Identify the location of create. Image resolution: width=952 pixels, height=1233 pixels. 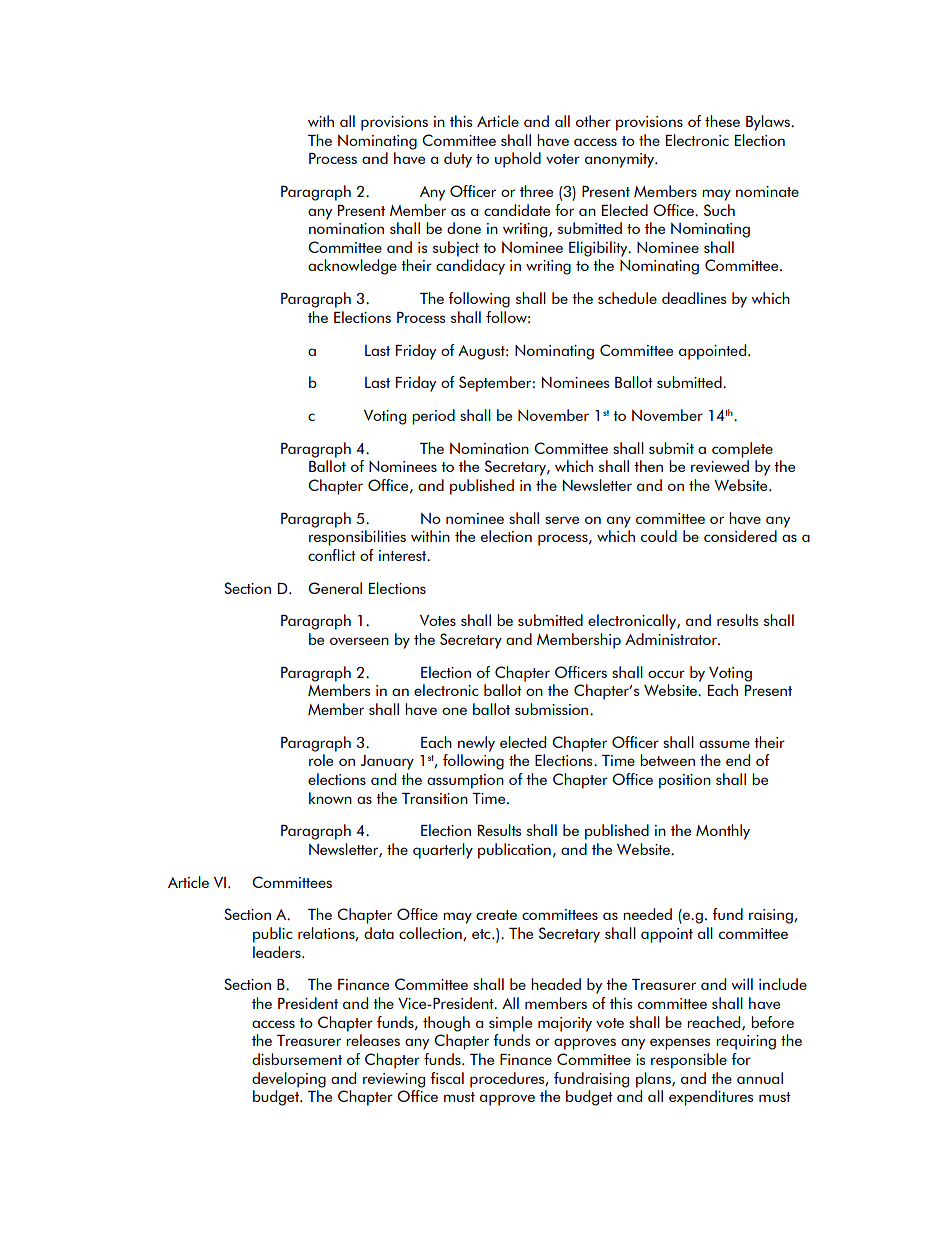
(496, 915).
